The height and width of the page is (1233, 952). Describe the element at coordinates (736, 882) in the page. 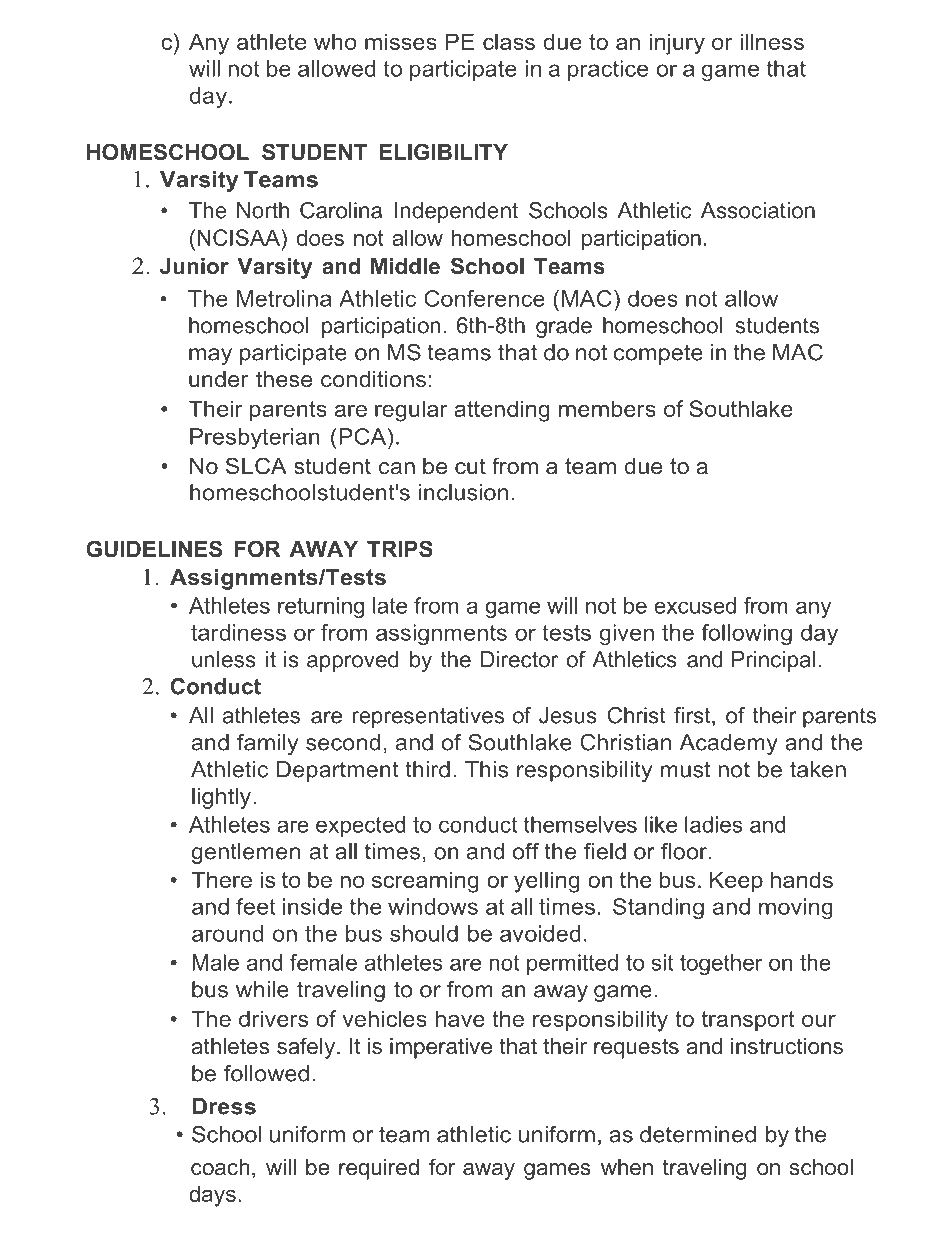

I see `Keep` at that location.
